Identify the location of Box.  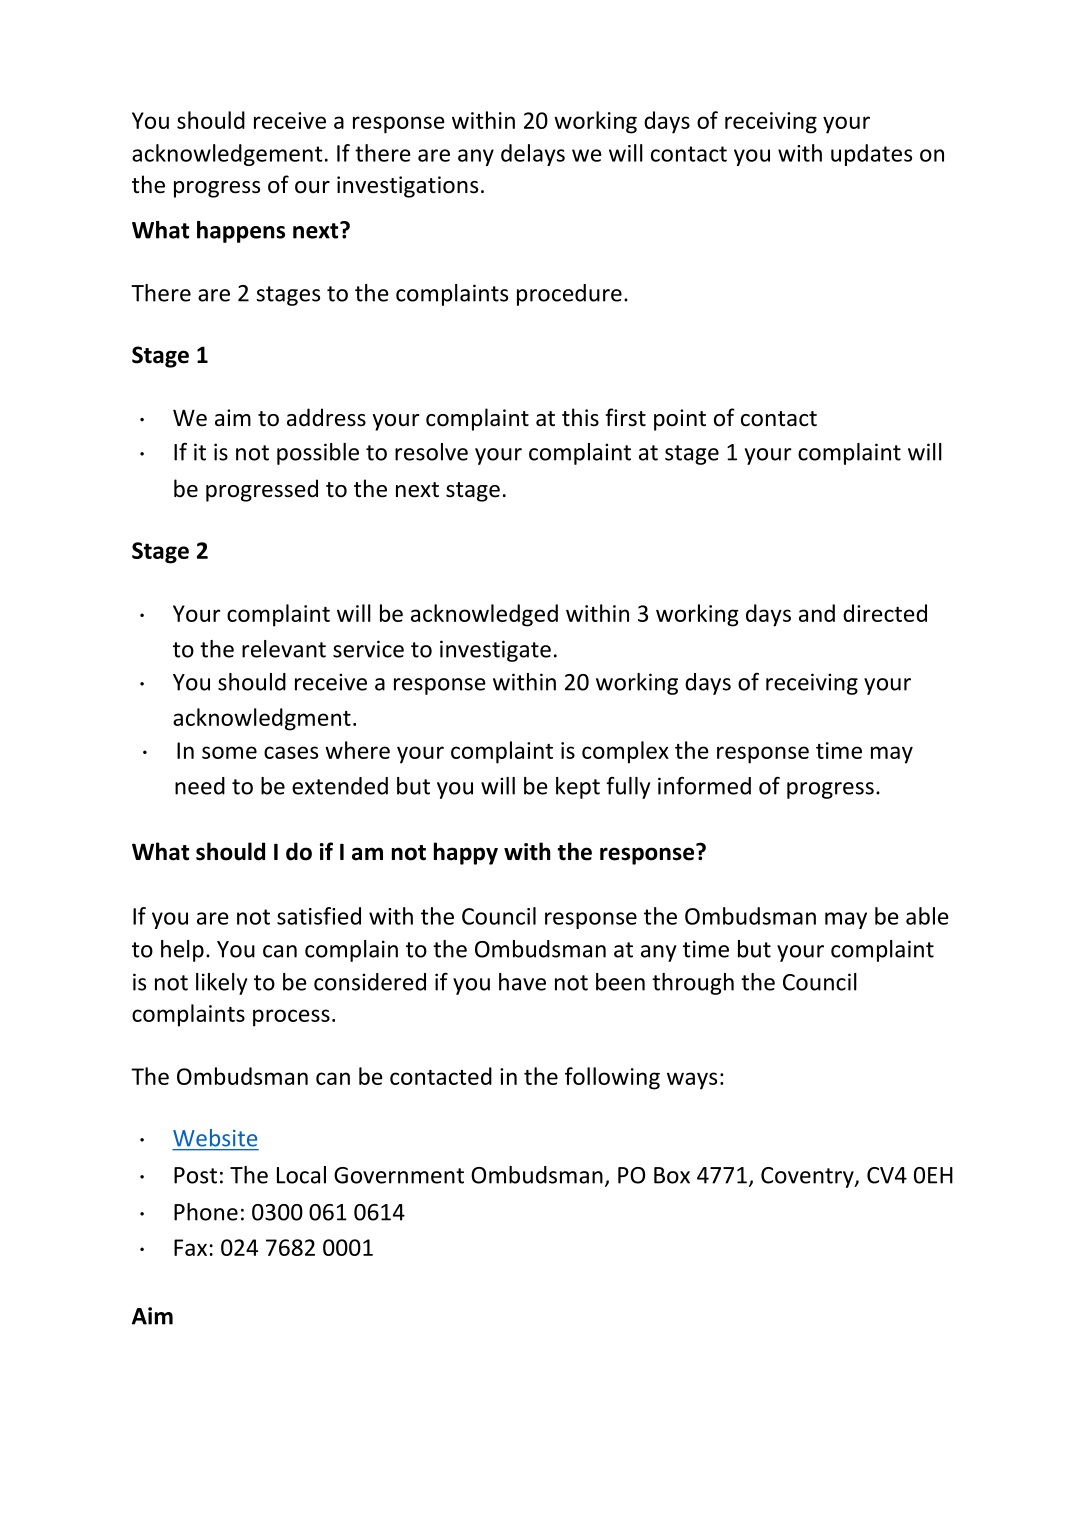
(672, 1175).
